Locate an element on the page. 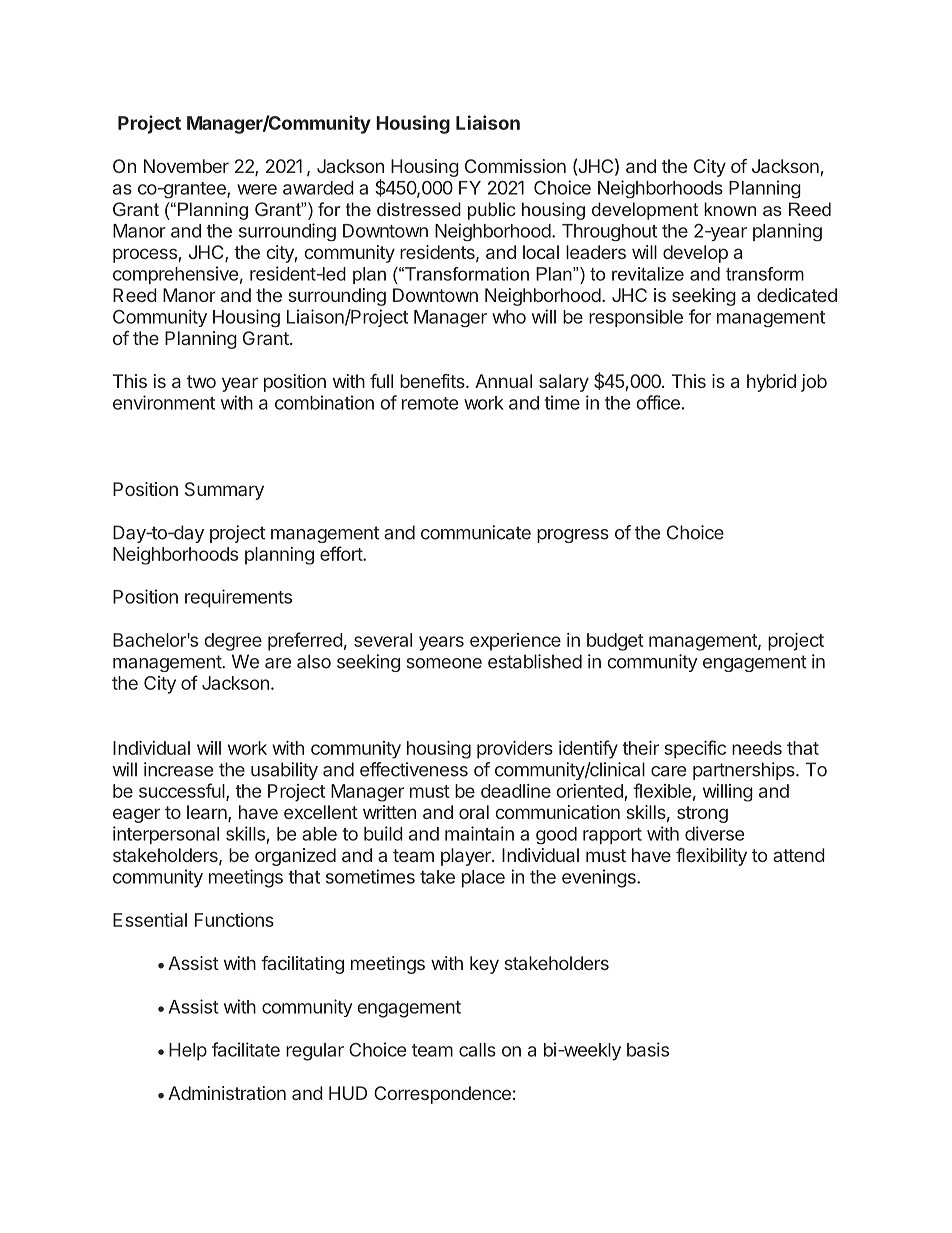  Help is located at coordinates (188, 1052).
